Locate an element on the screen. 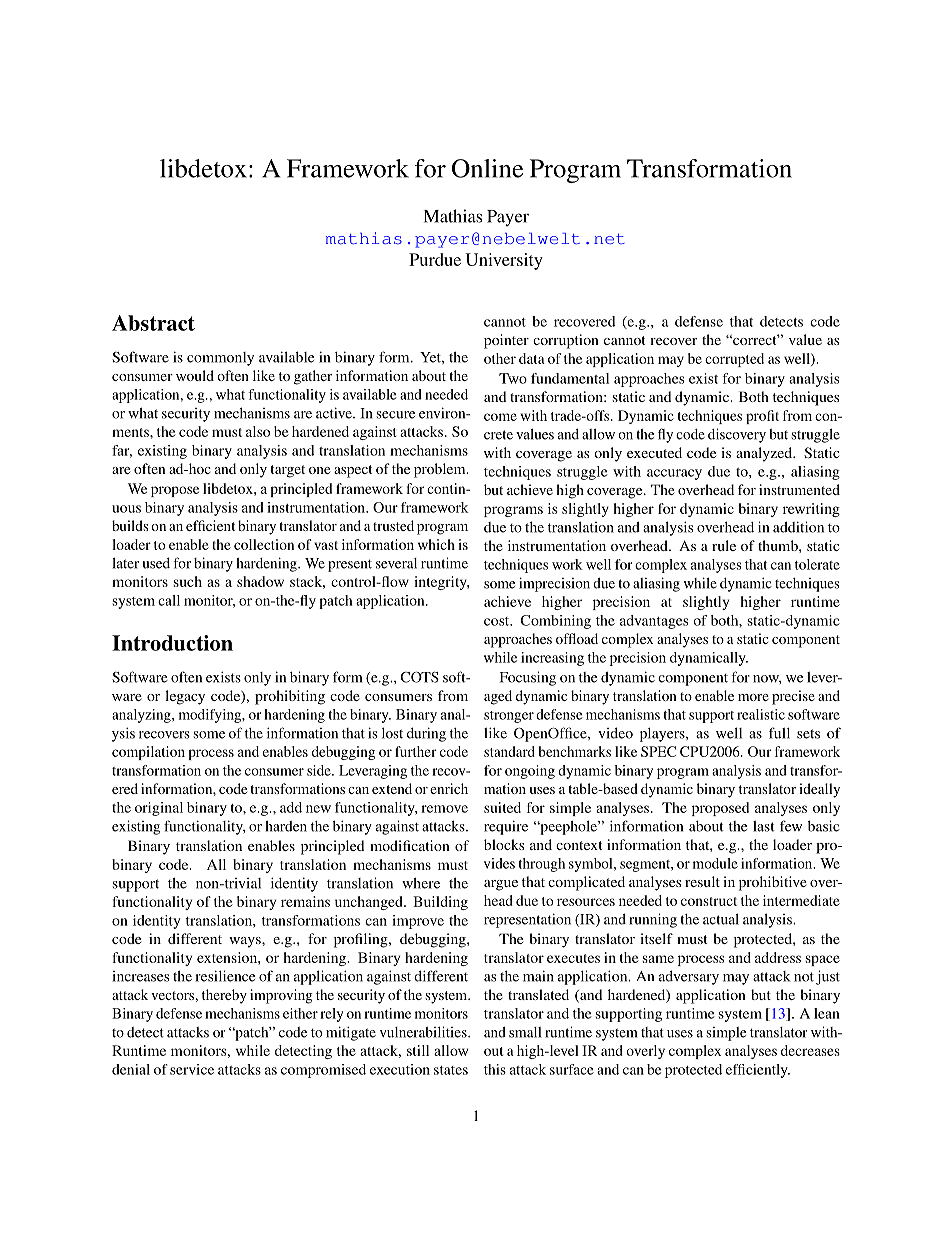 This screenshot has height=1233, width=952. Online is located at coordinates (487, 168).
